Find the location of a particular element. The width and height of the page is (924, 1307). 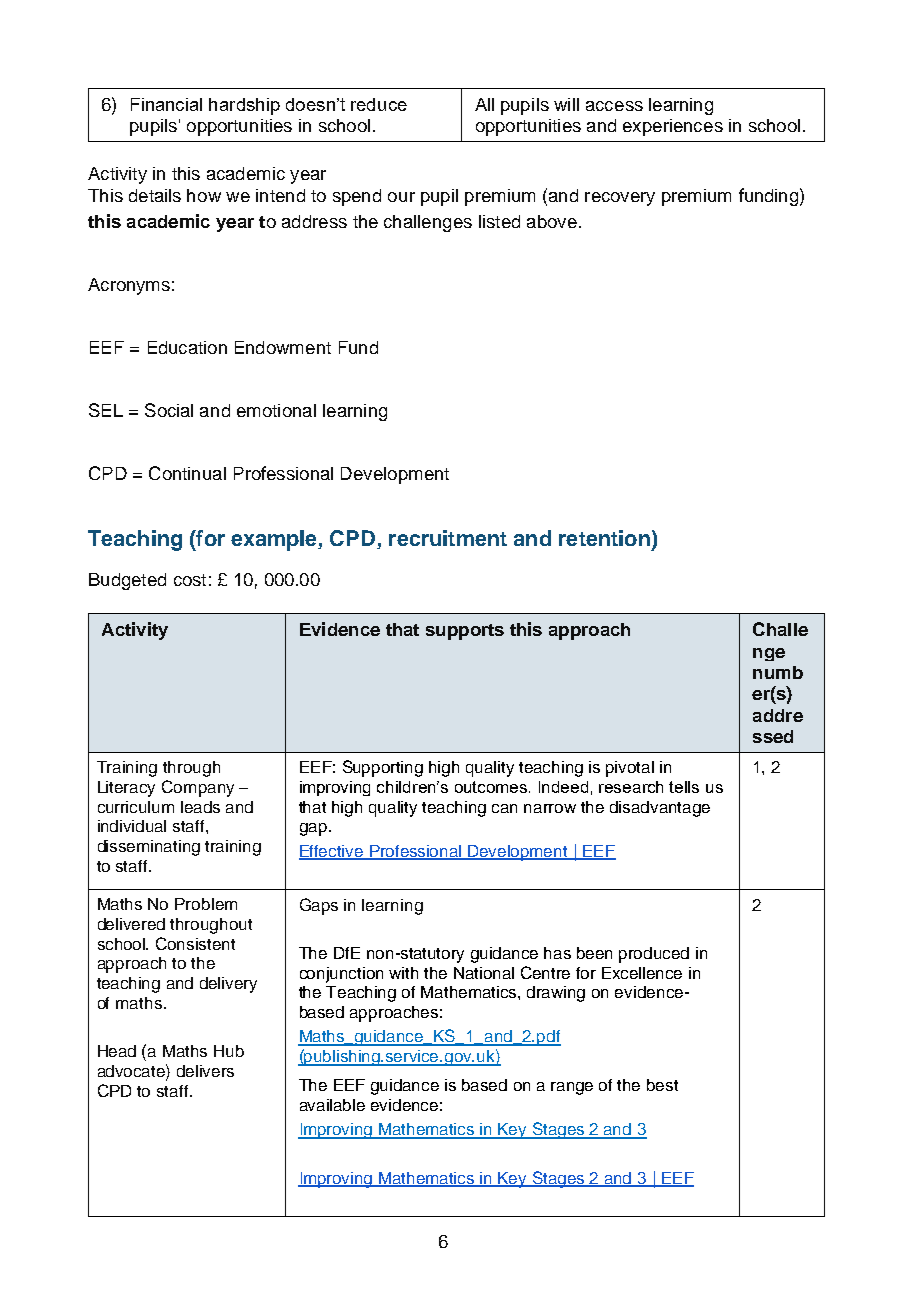

Financial is located at coordinates (166, 104).
